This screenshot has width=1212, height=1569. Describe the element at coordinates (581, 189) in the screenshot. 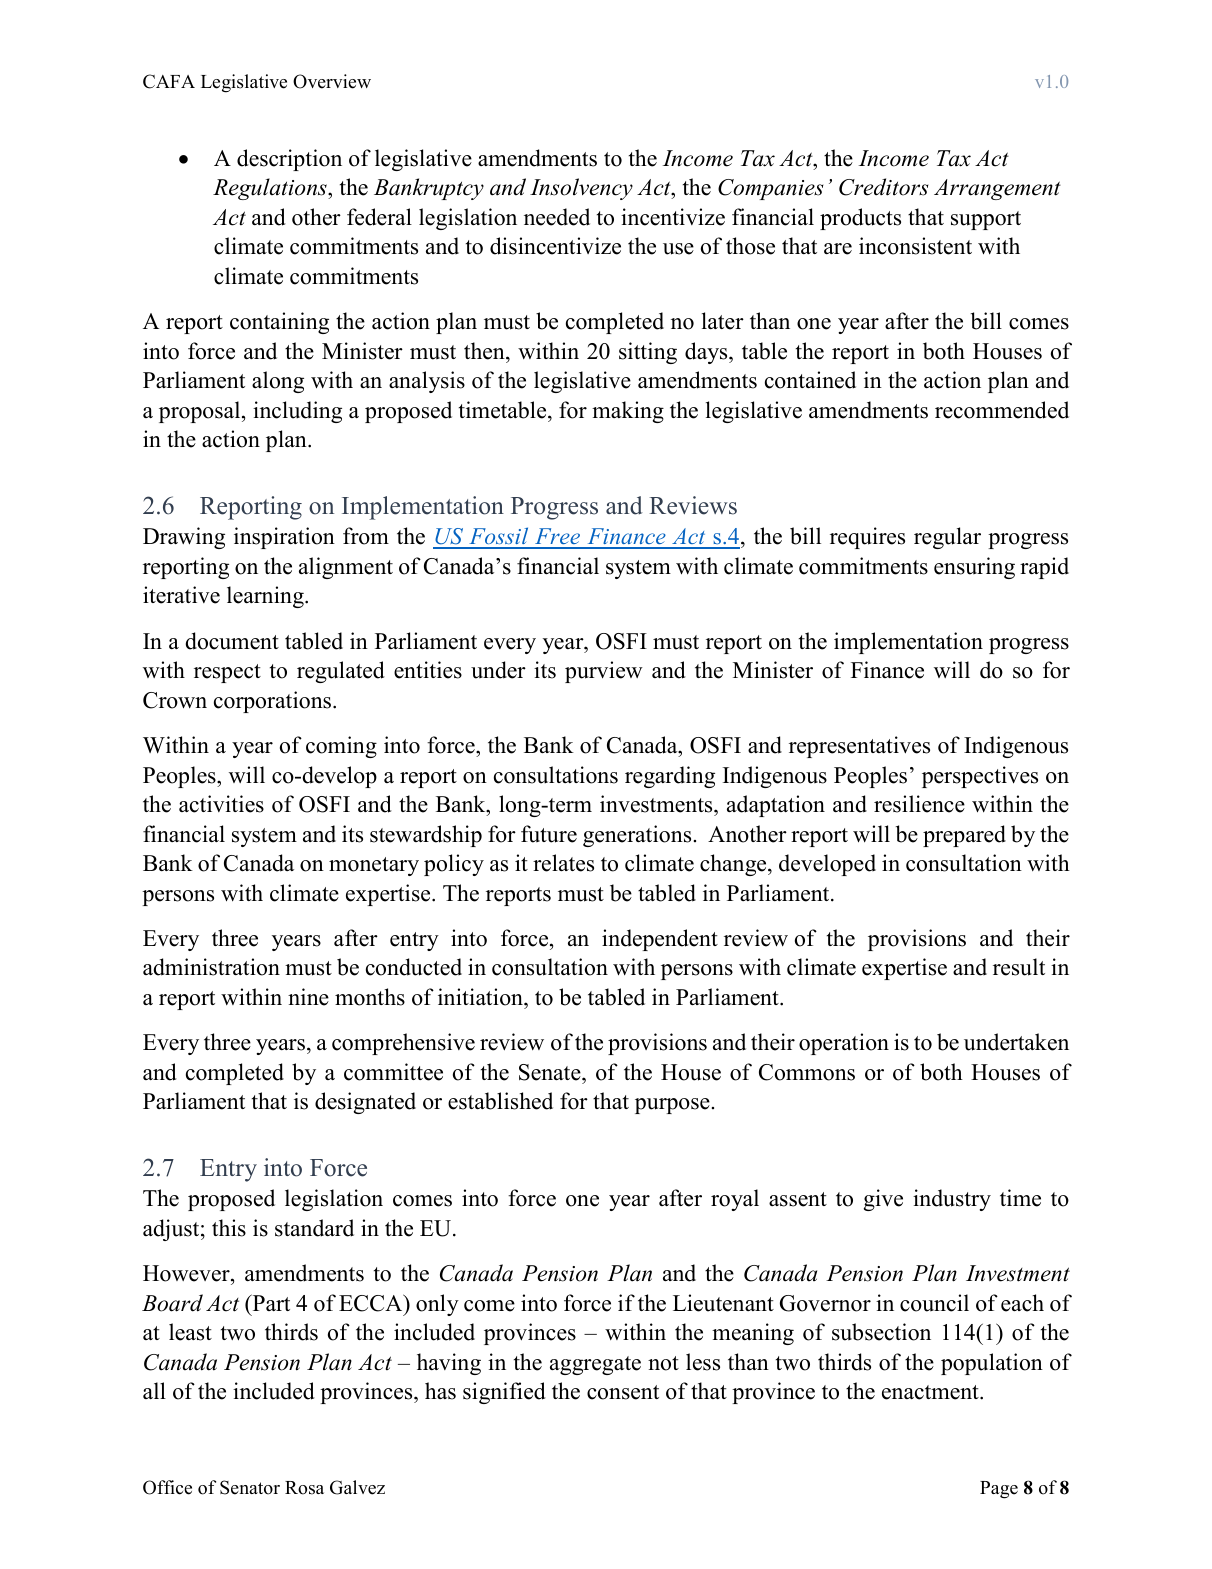

I see `Insolvency` at that location.
